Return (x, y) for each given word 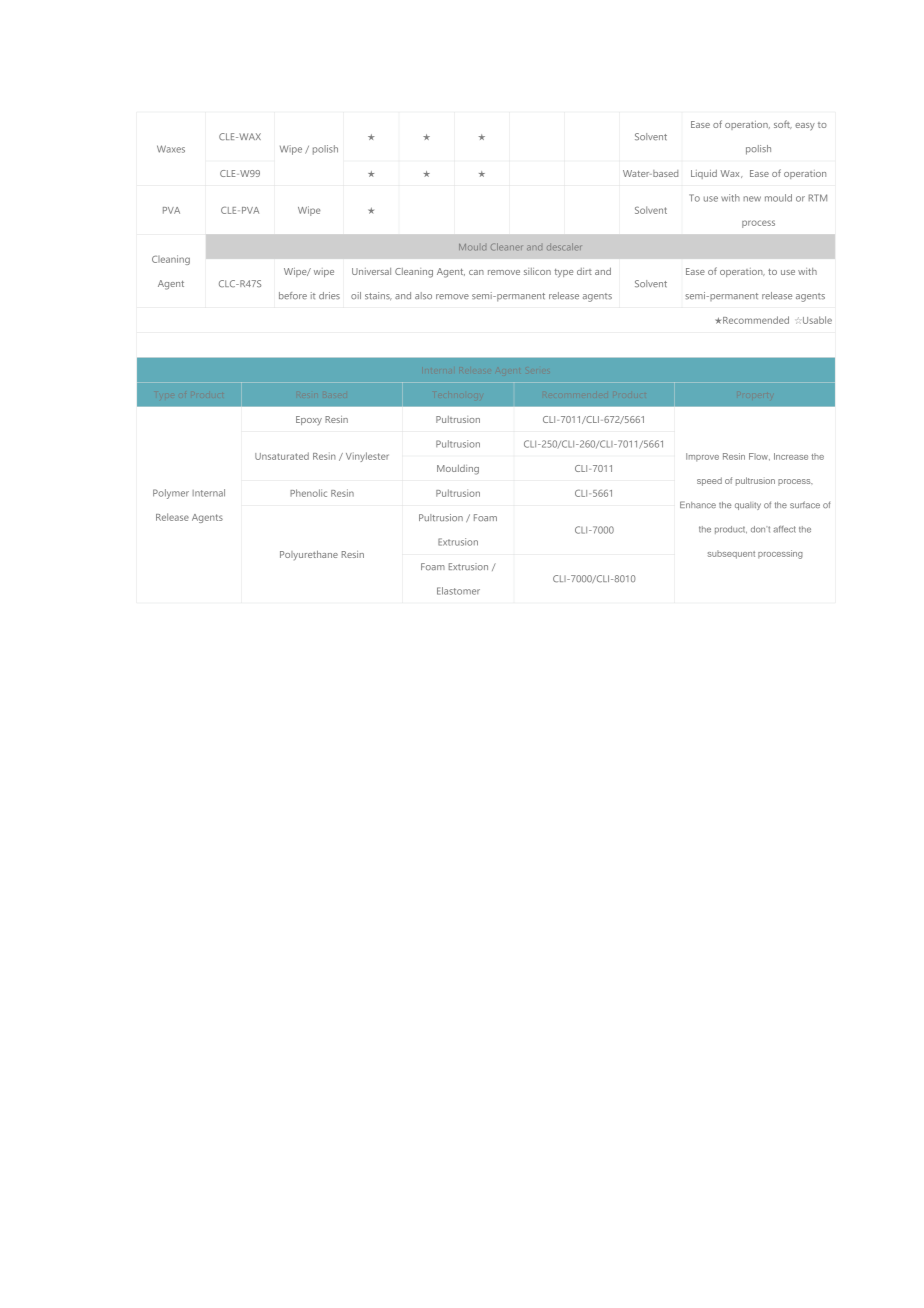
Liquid (704, 174)
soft (783, 124)
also (423, 296)
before (293, 296)
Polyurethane (309, 555)
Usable (817, 320)
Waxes (171, 149)
